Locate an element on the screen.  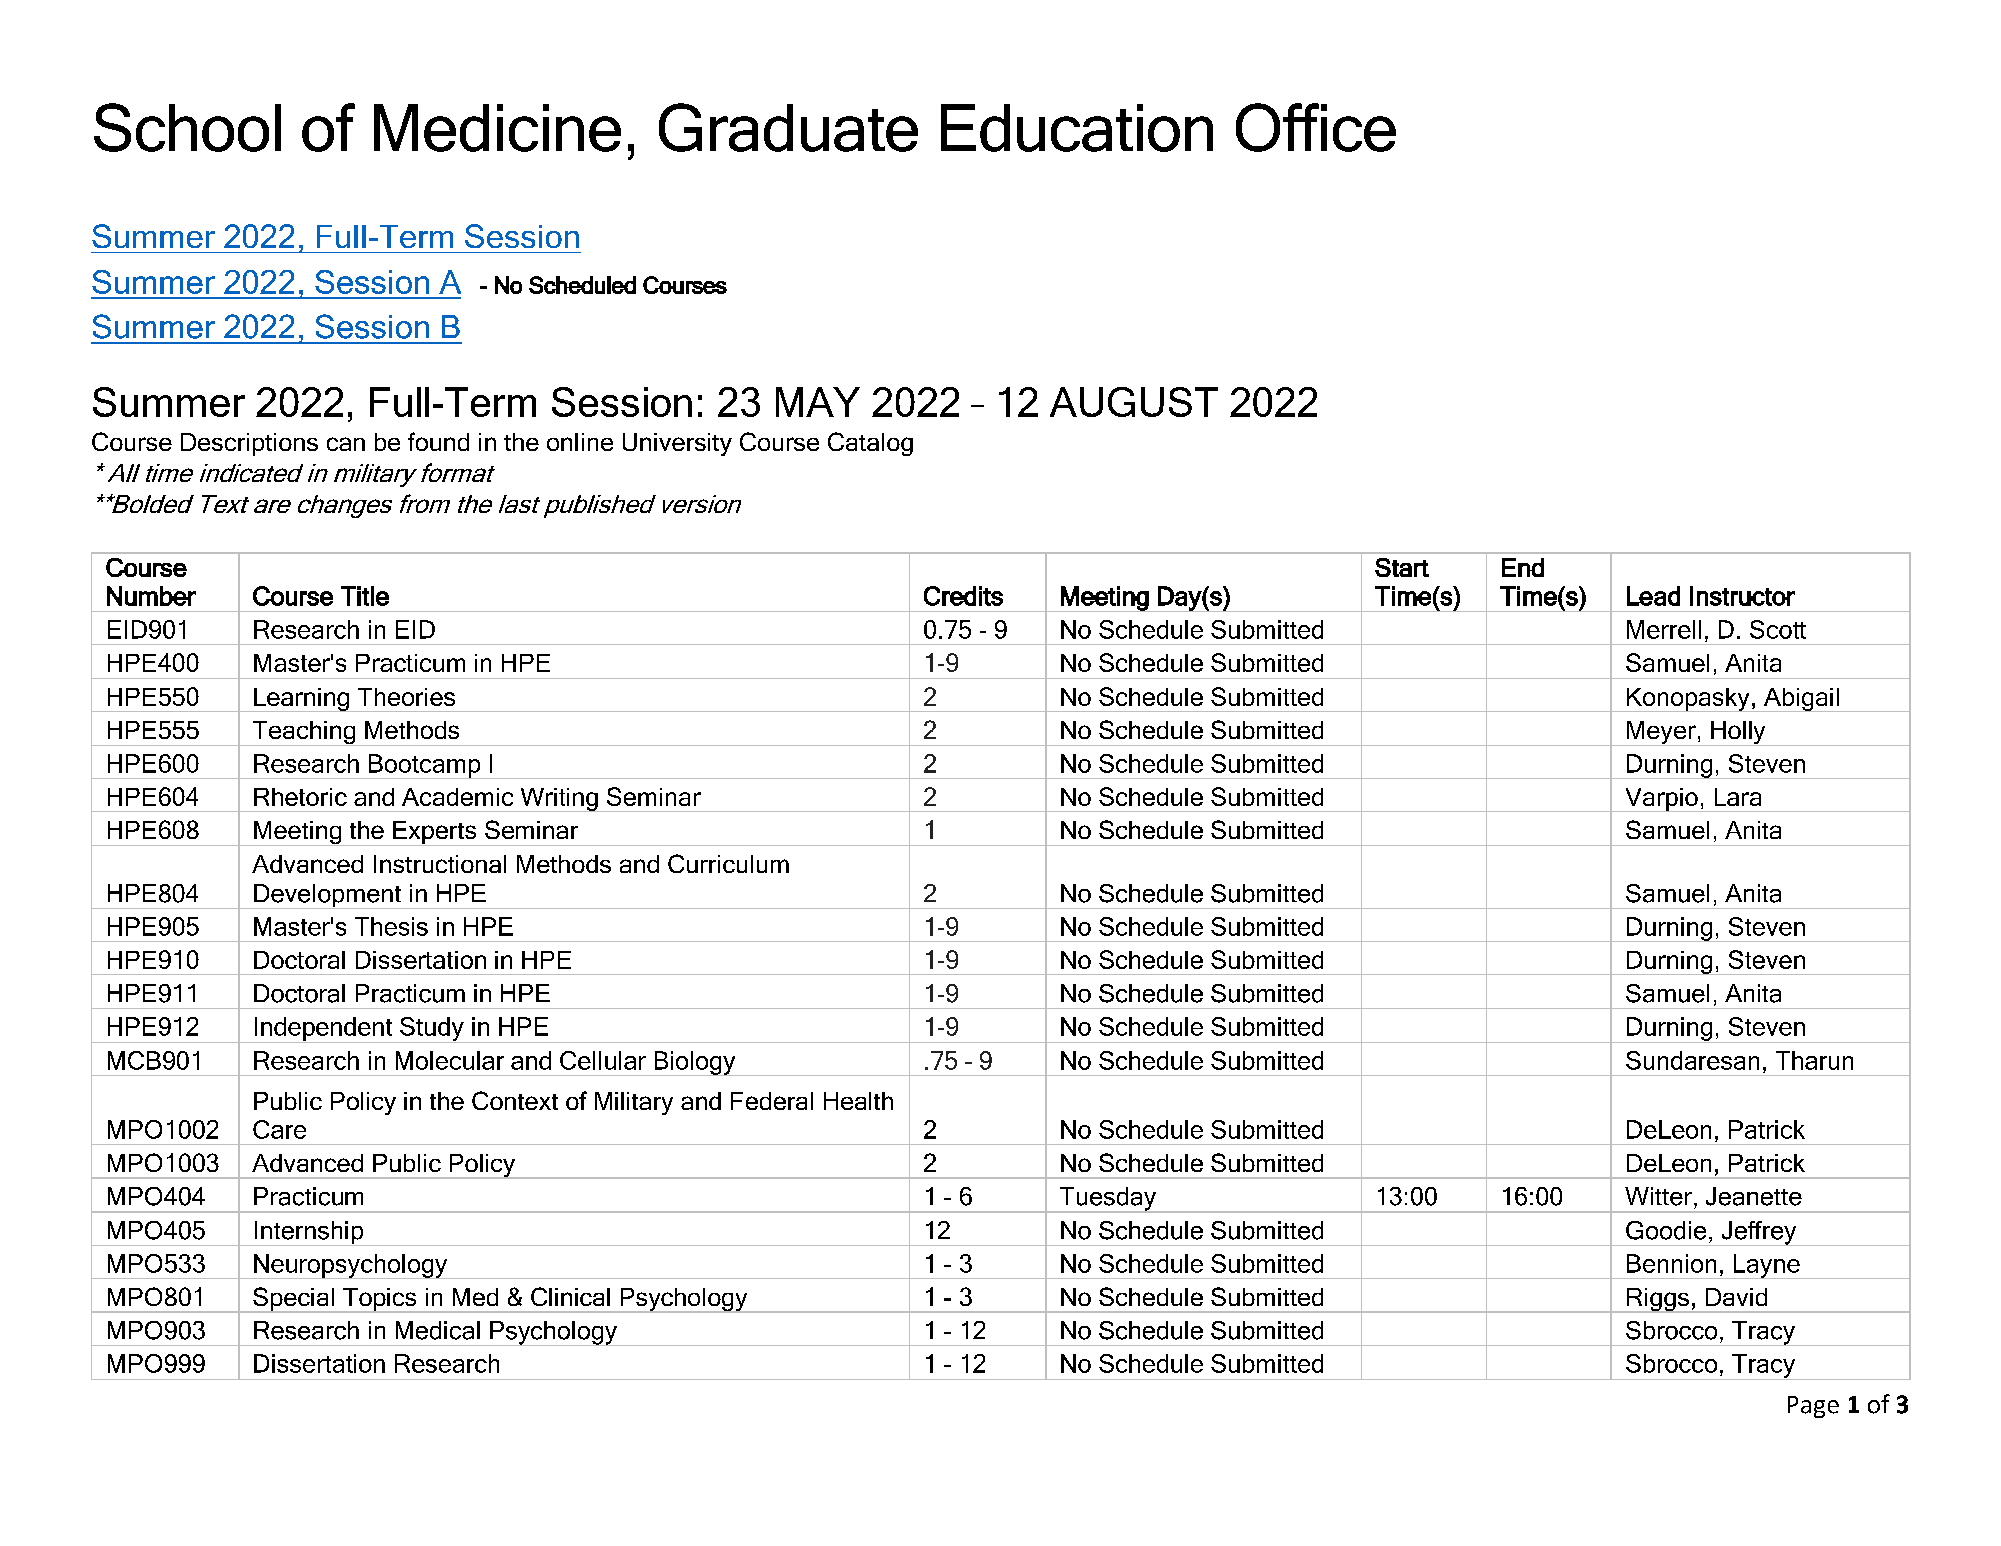
Curriculum is located at coordinates (728, 863).
